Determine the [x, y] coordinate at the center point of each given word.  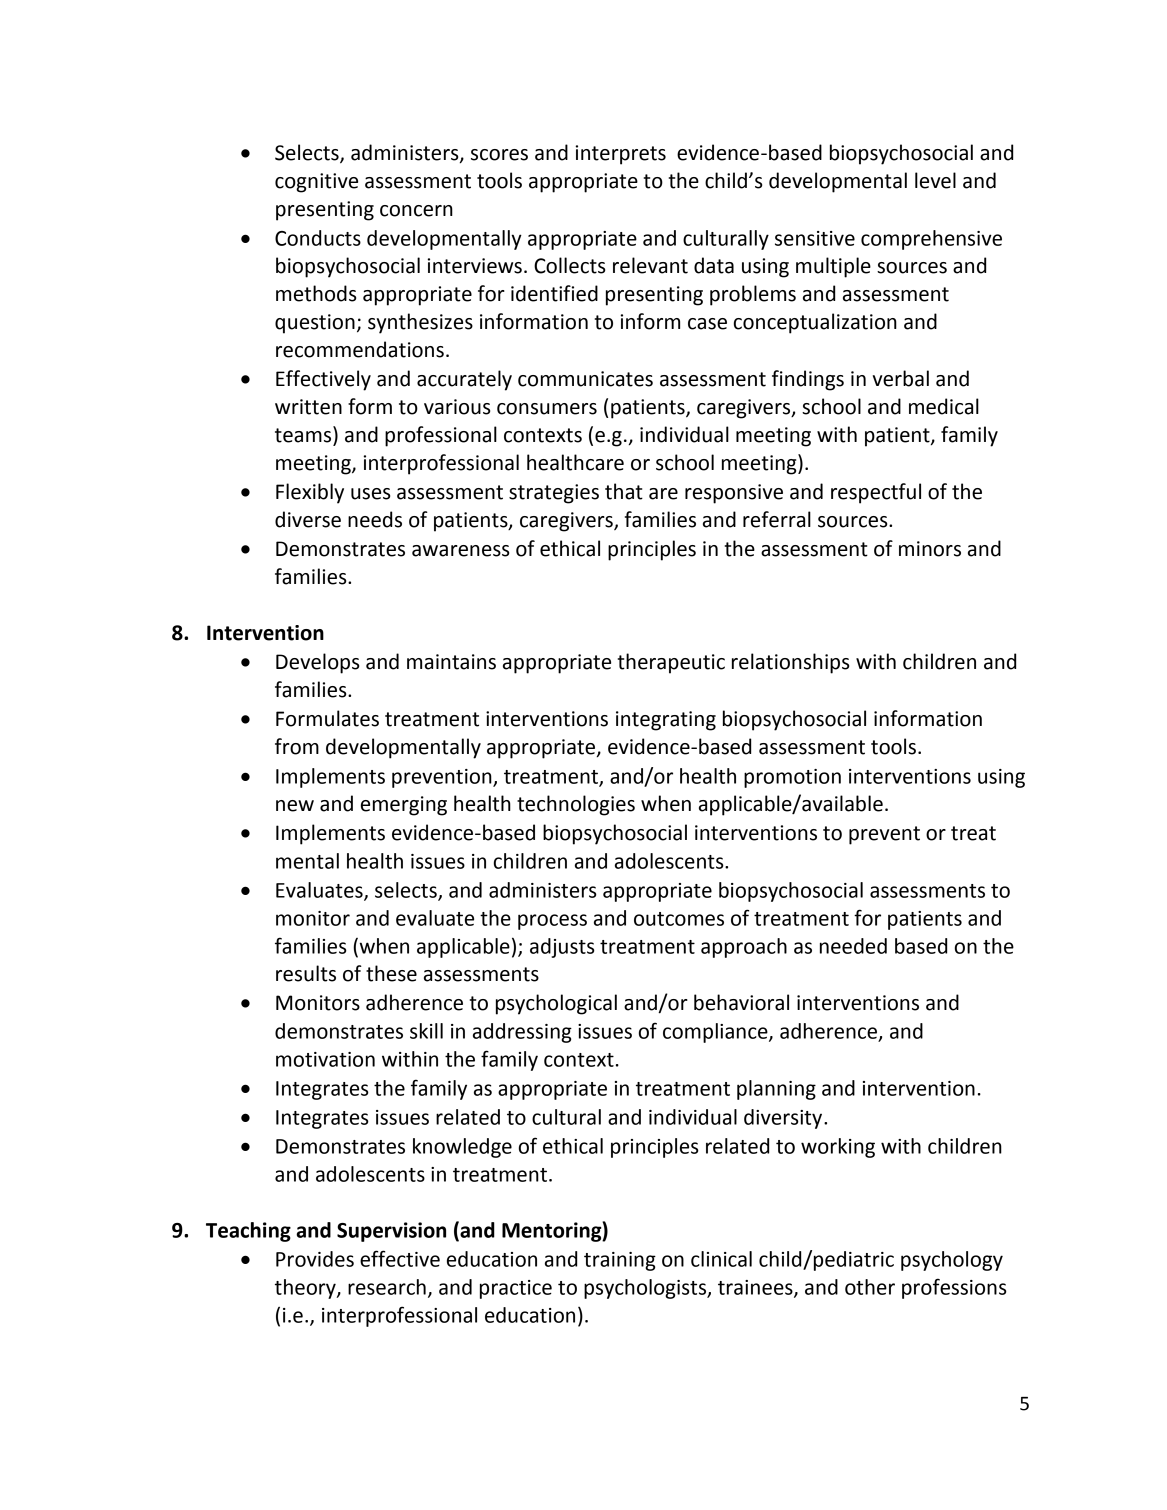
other [870, 1287]
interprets [621, 155]
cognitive [316, 183]
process [552, 922]
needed [853, 946]
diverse [308, 519]
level [935, 180]
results [306, 973]
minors [930, 549]
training [620, 1261]
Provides [315, 1259]
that [624, 491]
